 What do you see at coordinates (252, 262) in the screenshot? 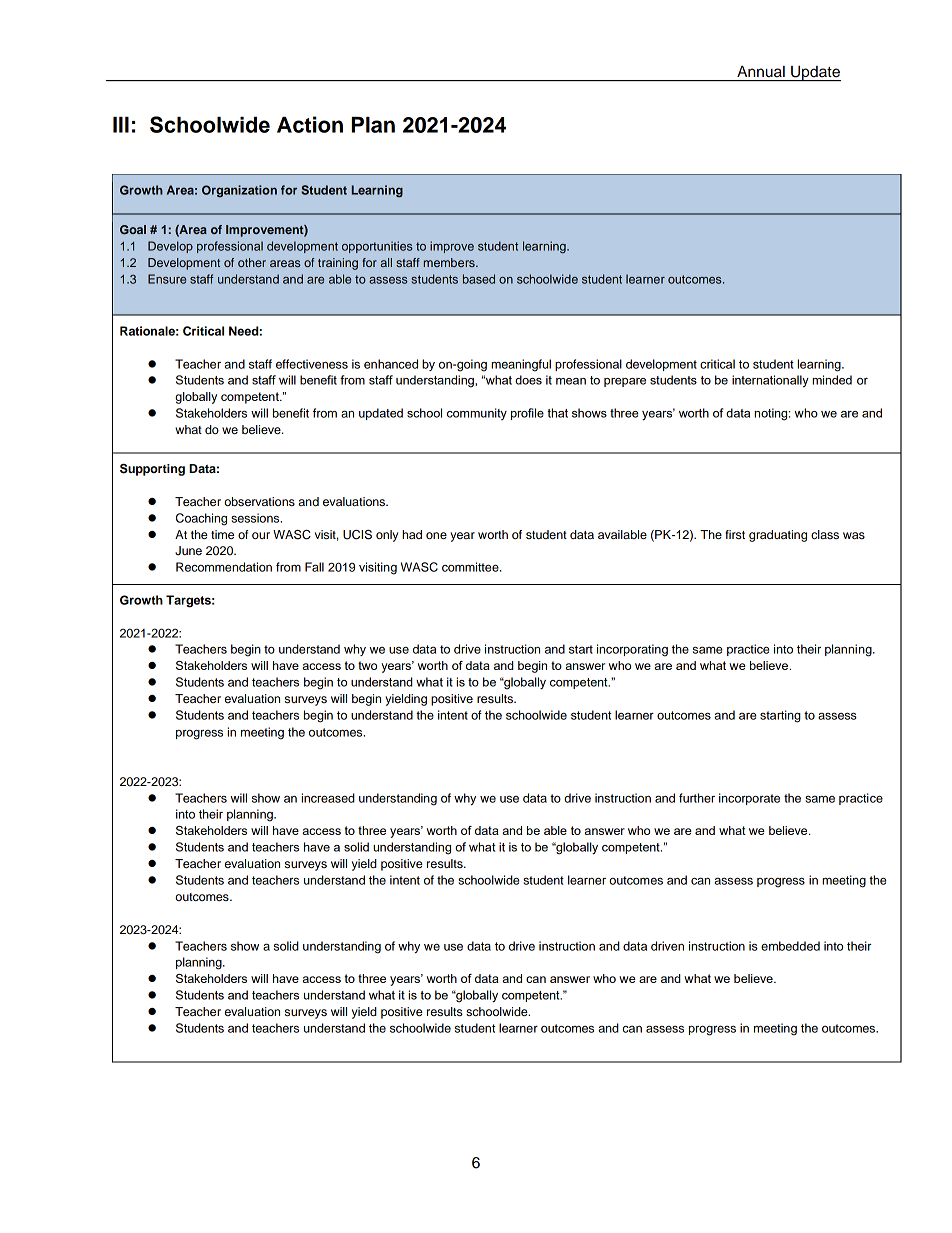
I see `other` at bounding box center [252, 262].
